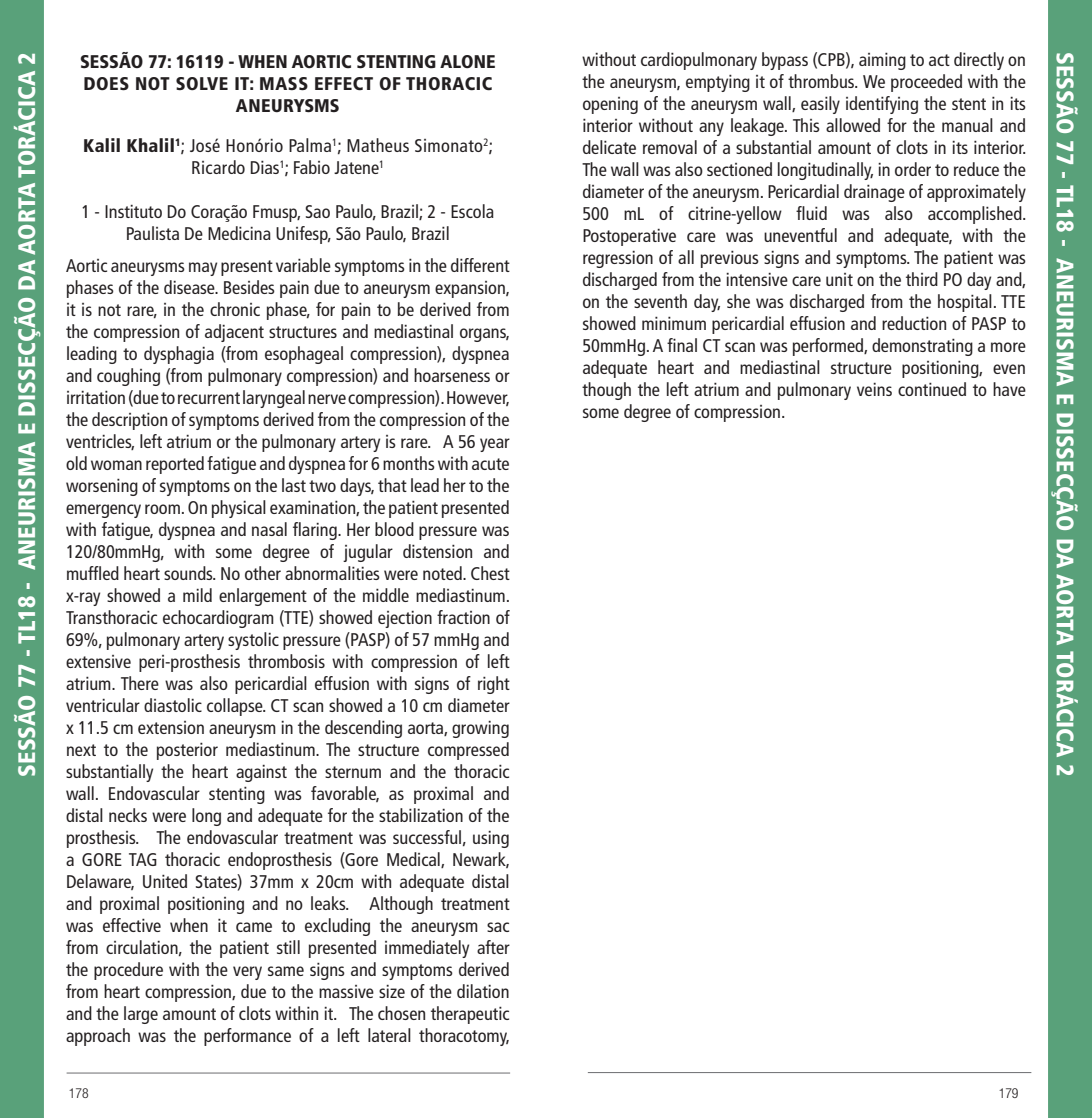  I want to click on growing, so click(480, 729).
